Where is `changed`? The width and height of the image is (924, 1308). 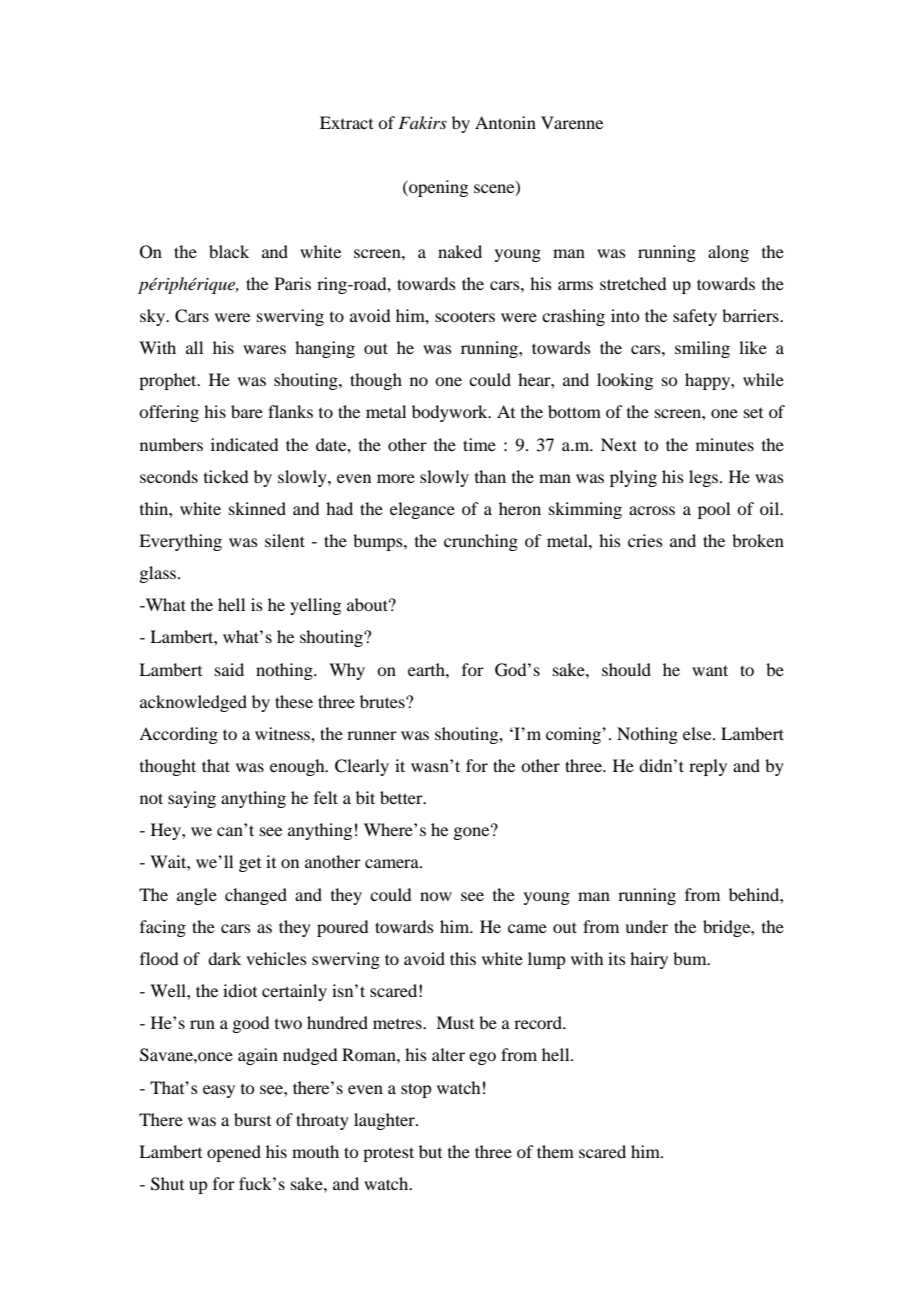
changed is located at coordinates (256, 896).
